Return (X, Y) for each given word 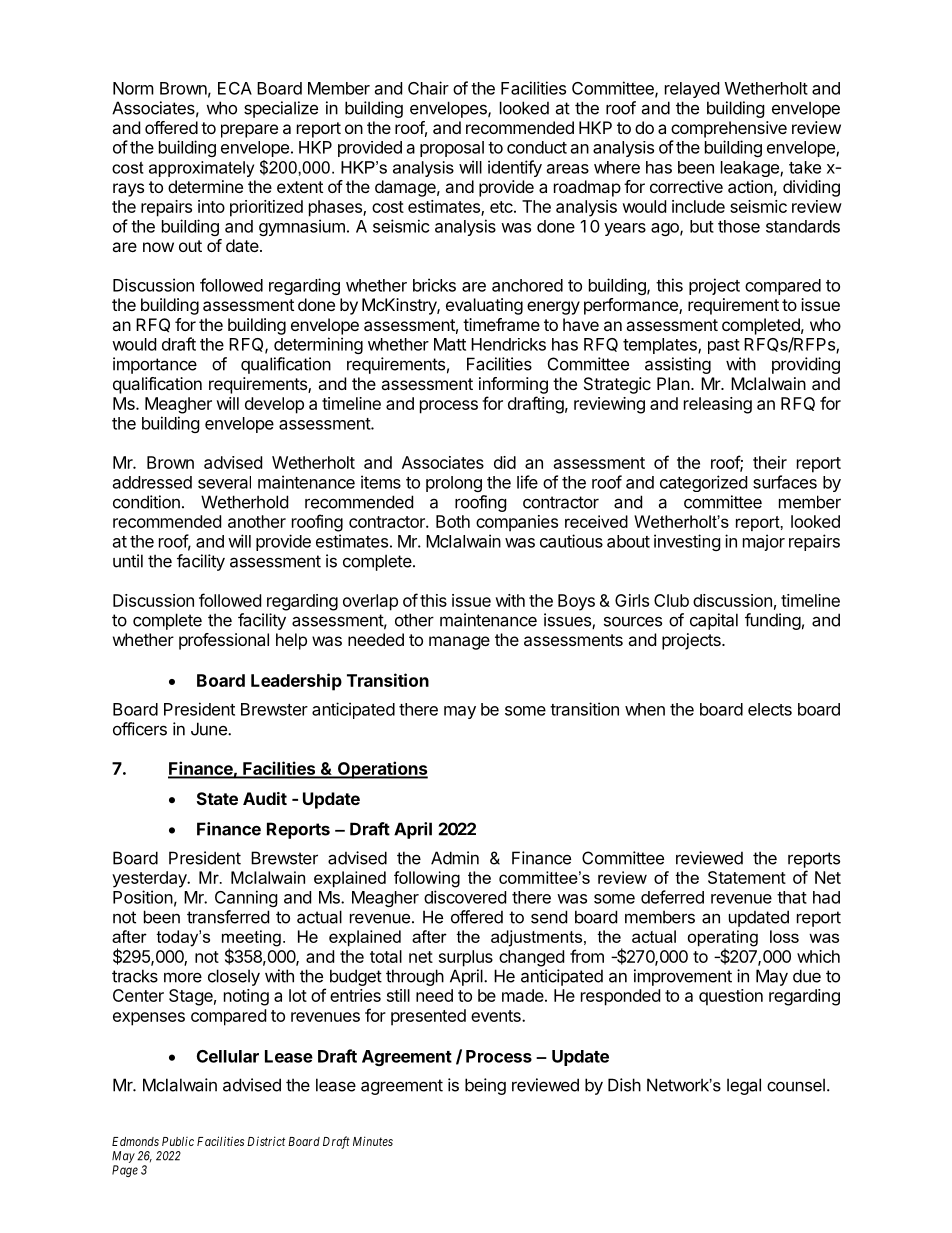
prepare (249, 131)
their (770, 462)
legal (744, 1086)
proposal (452, 149)
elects (770, 709)
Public (178, 1141)
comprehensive (729, 129)
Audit (265, 798)
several (224, 482)
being (485, 1086)
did (505, 462)
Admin (455, 858)
